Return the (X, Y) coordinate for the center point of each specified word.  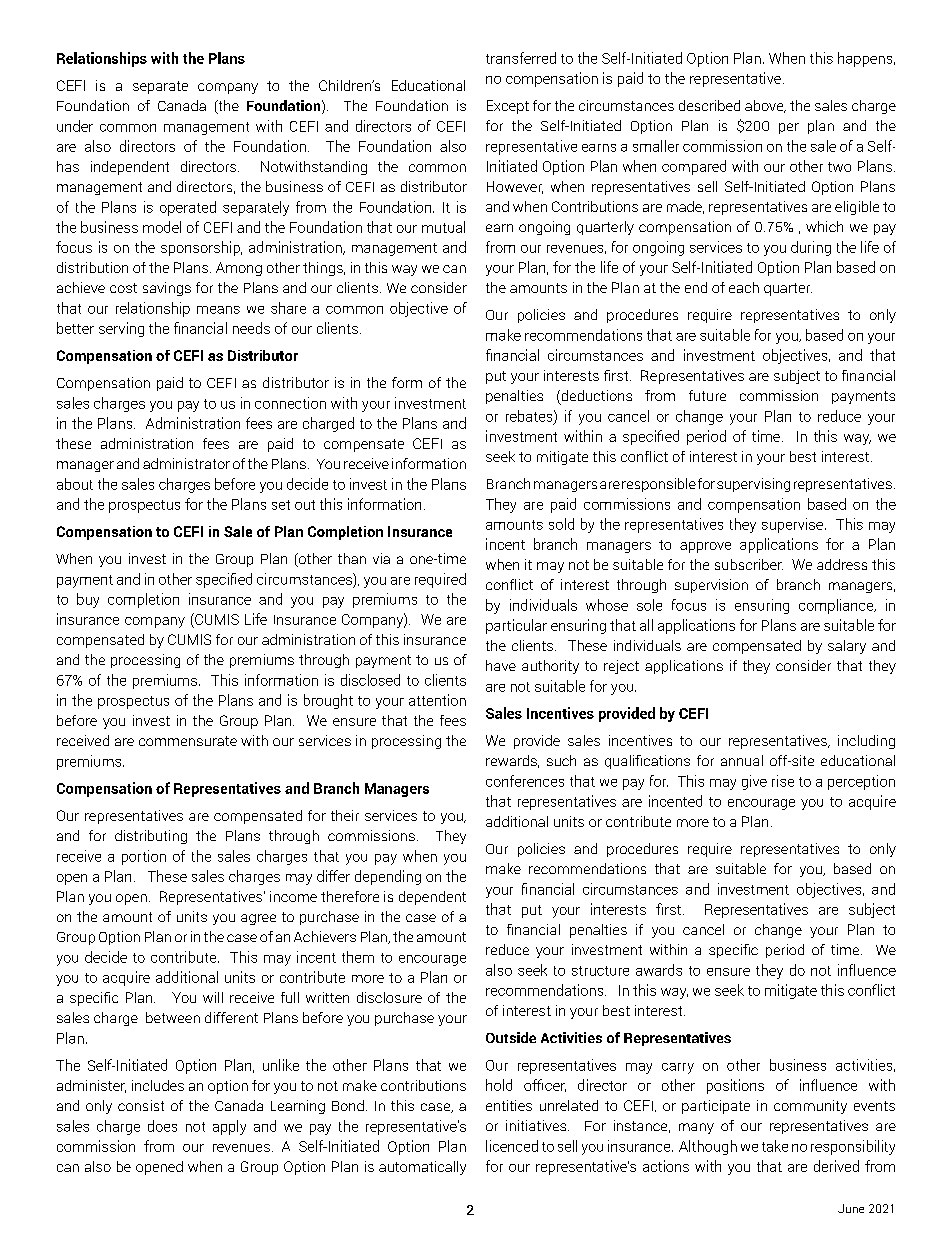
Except (508, 107)
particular (516, 626)
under (75, 126)
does (162, 1126)
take (775, 1146)
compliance (837, 606)
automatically (422, 1168)
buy (88, 600)
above (765, 106)
